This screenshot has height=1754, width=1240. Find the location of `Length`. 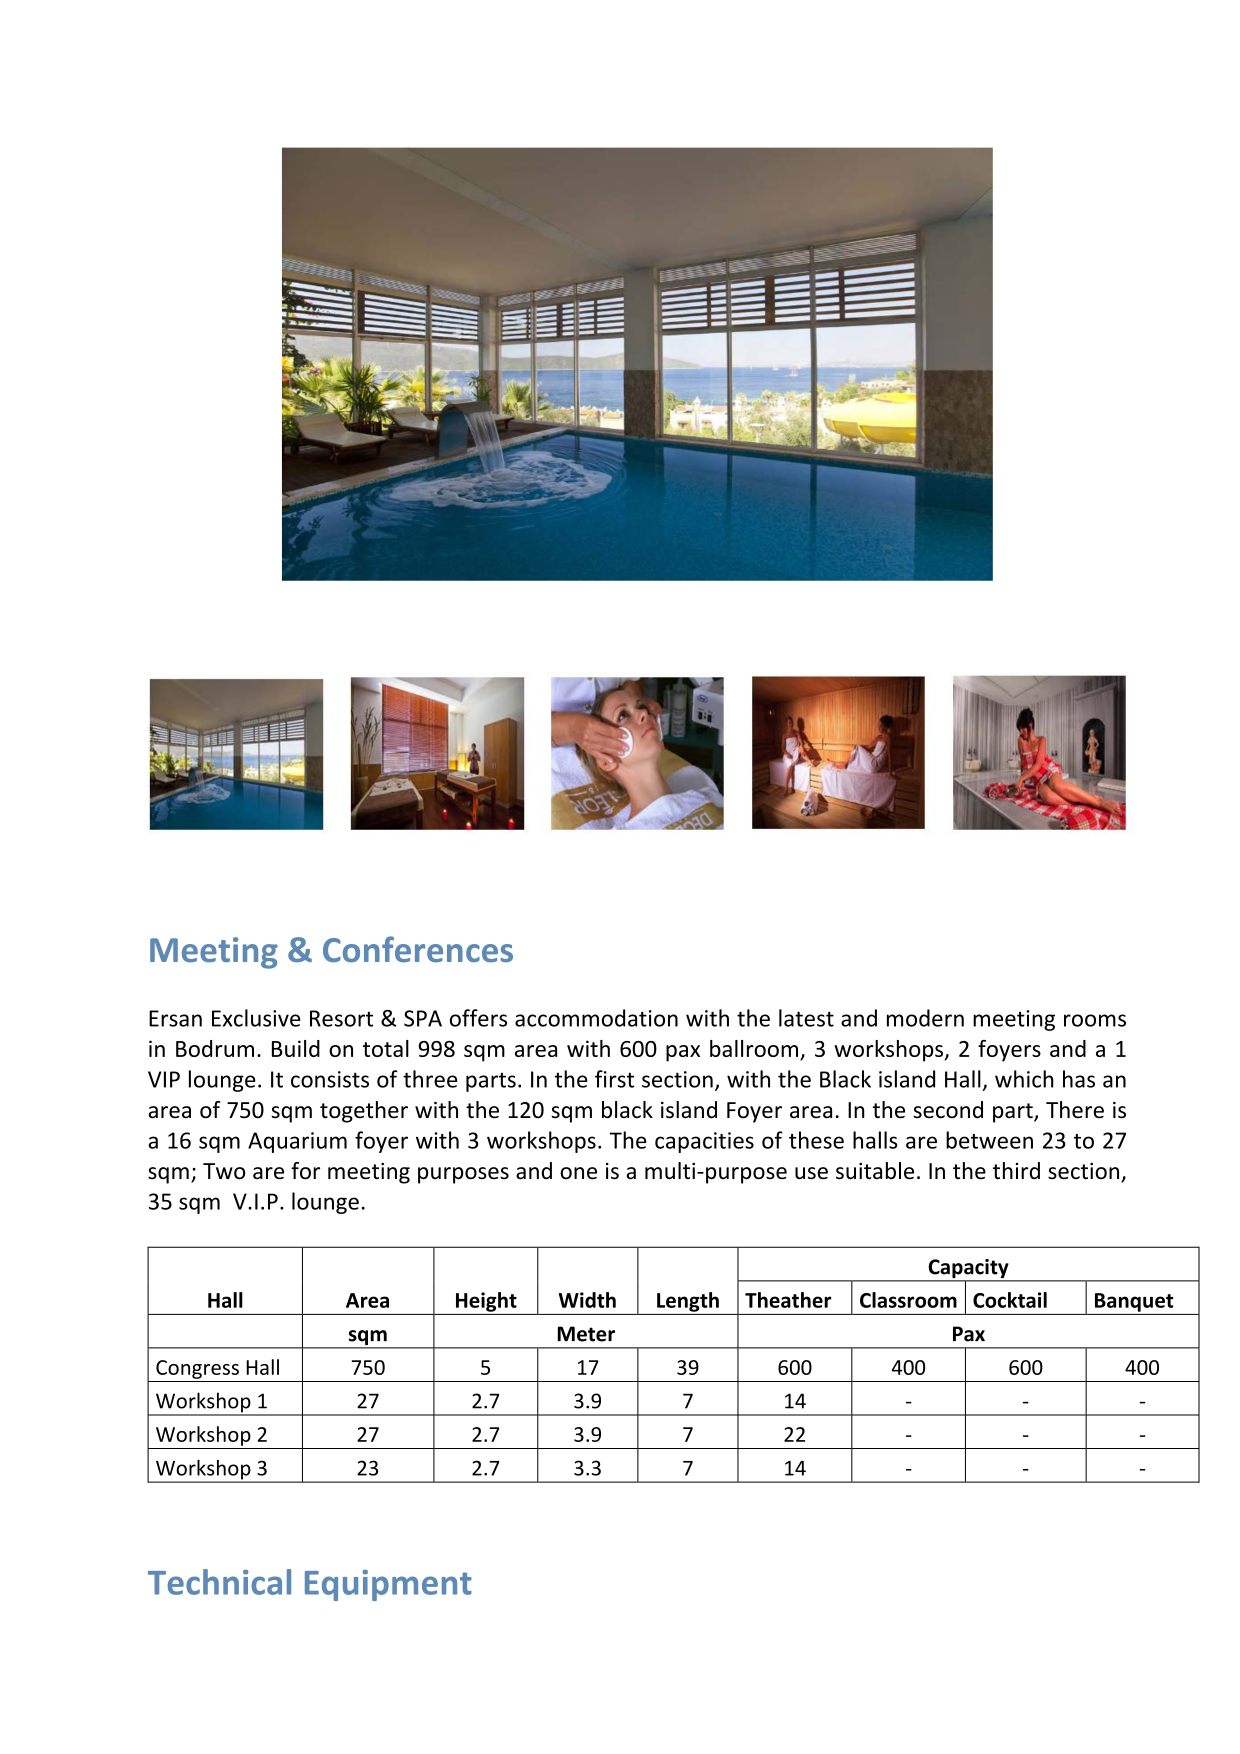

Length is located at coordinates (688, 1302).
